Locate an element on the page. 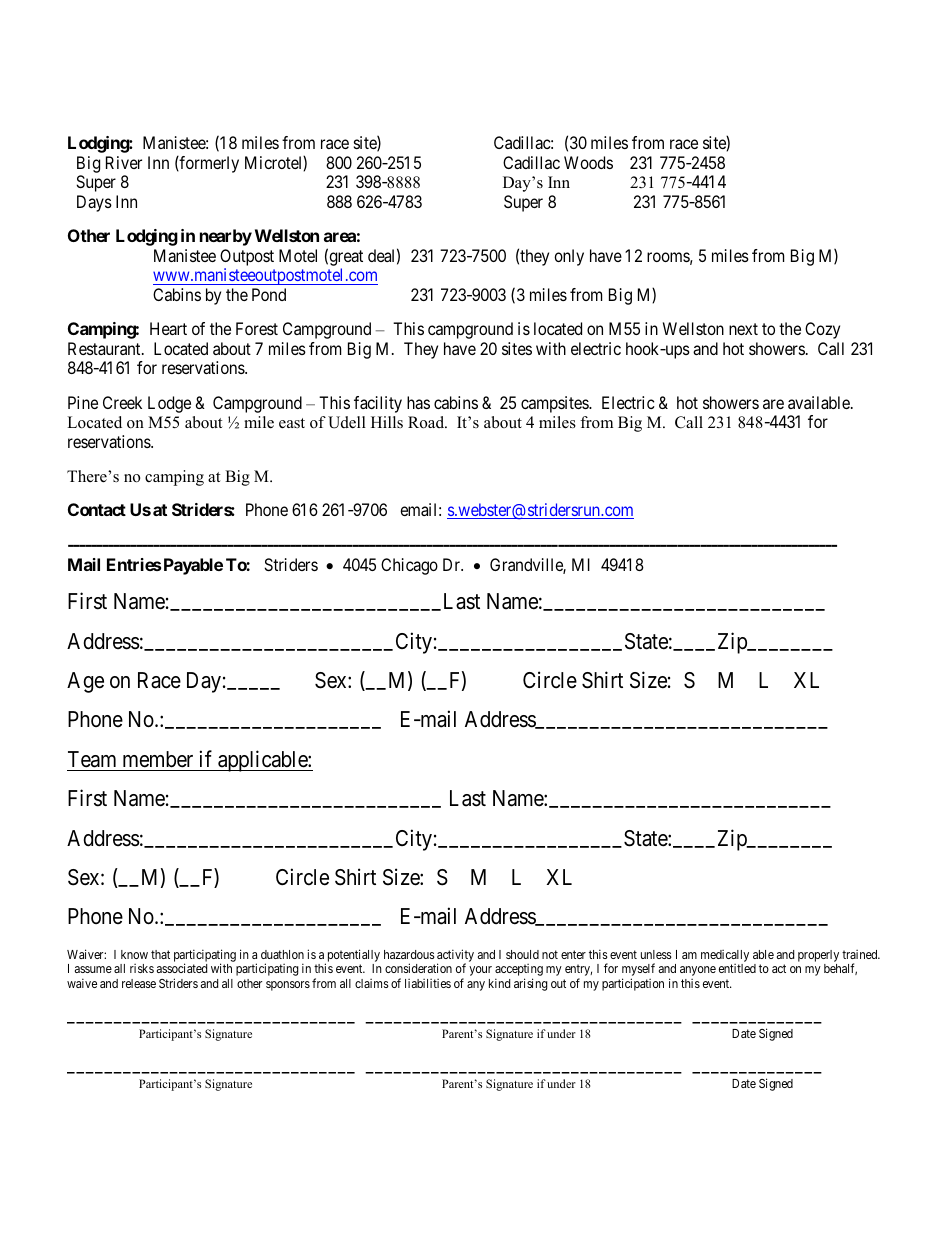 This page has width=952, height=1233. Lodge is located at coordinates (169, 404).
